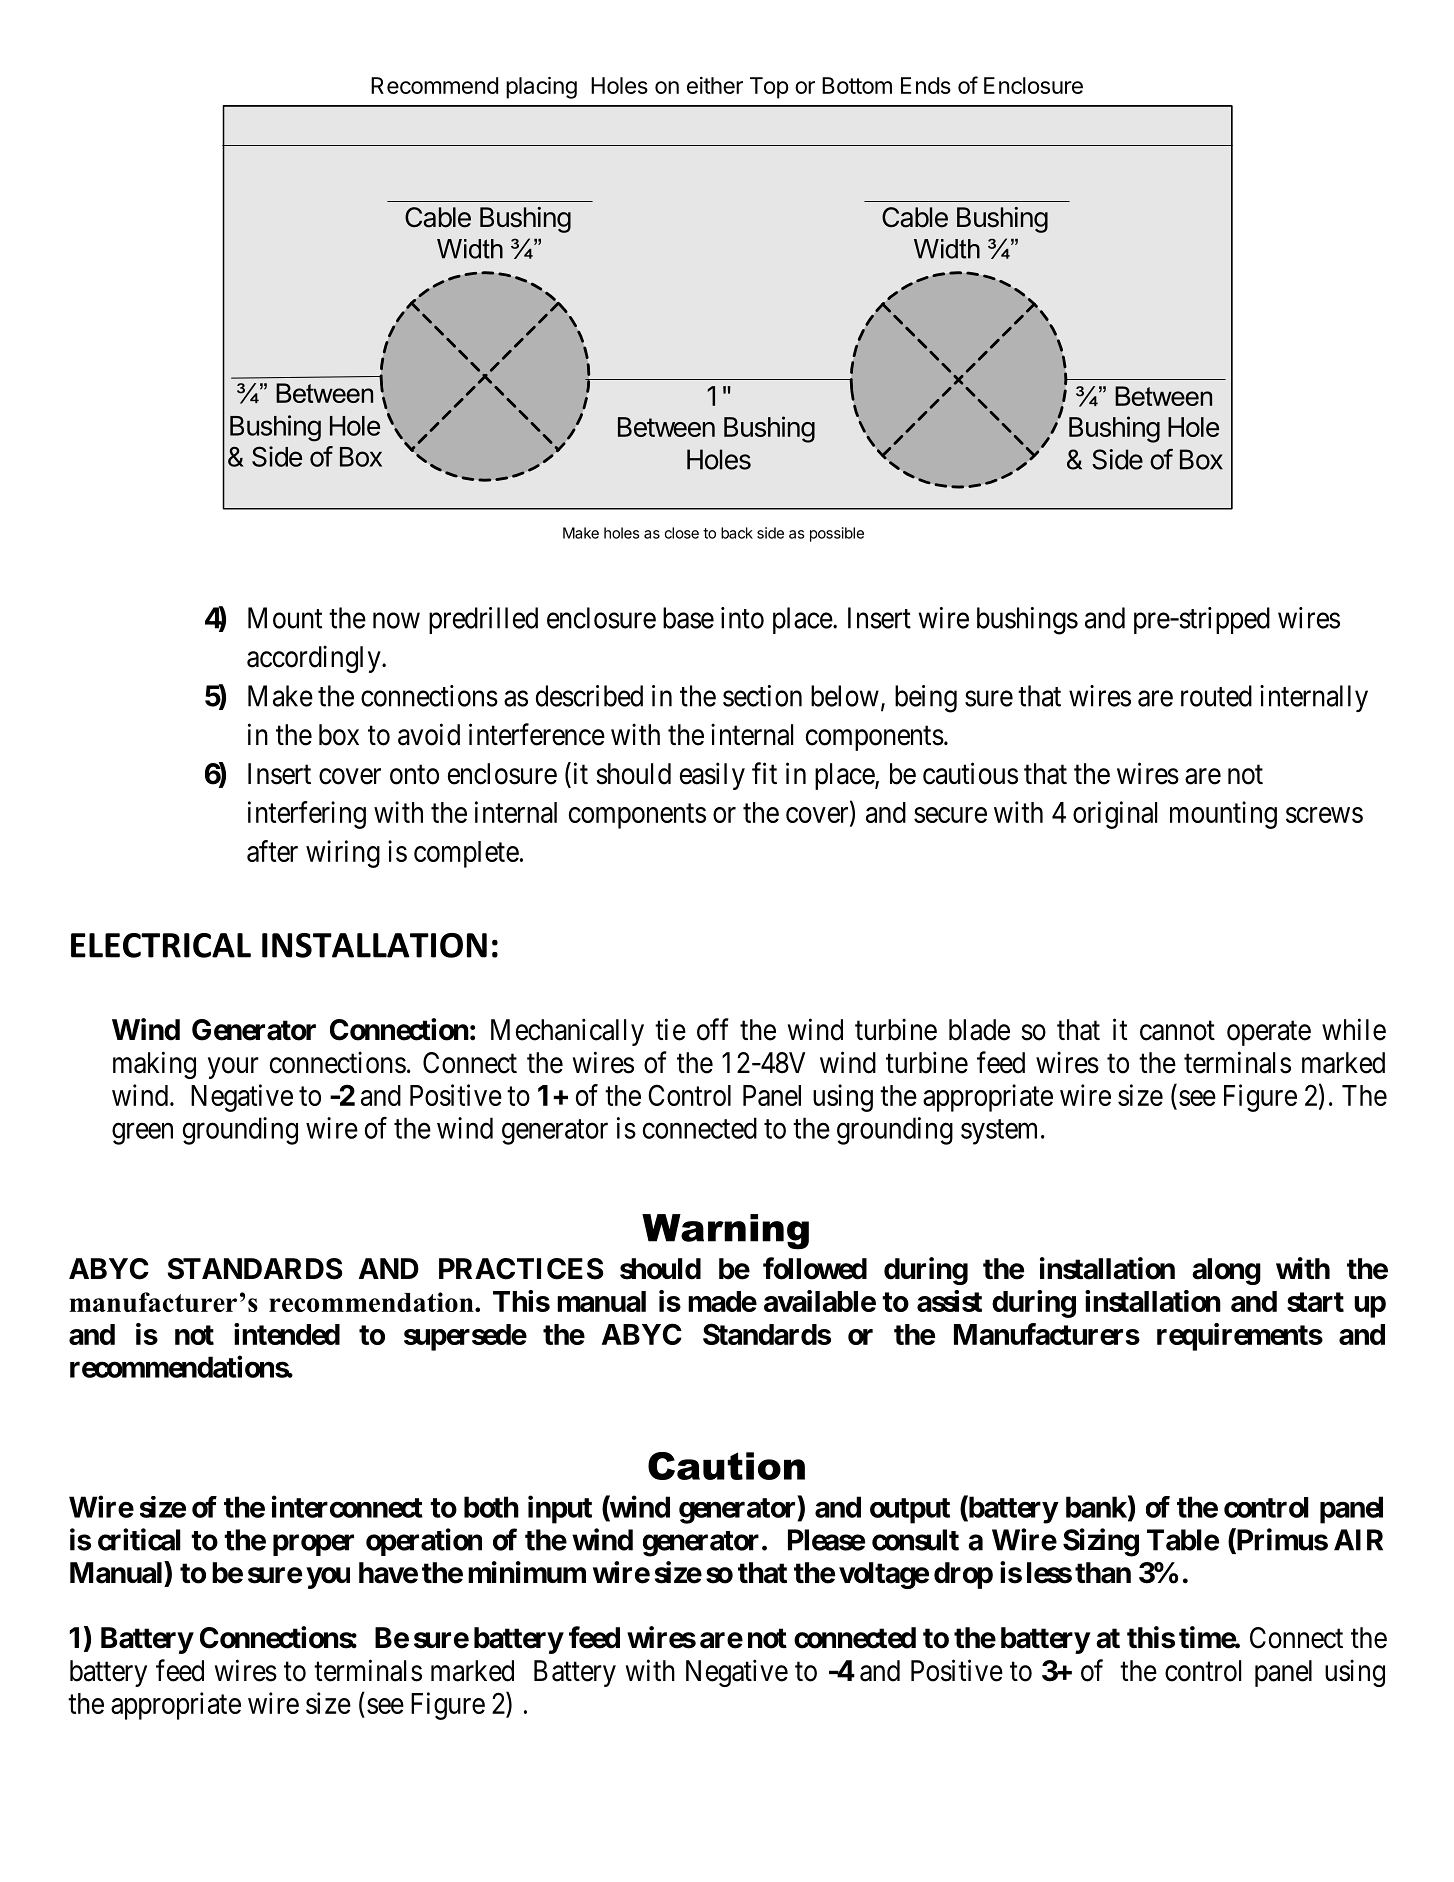 This document has width=1454, height=1882. Describe the element at coordinates (726, 1466) in the document. I see `Caution` at that location.
